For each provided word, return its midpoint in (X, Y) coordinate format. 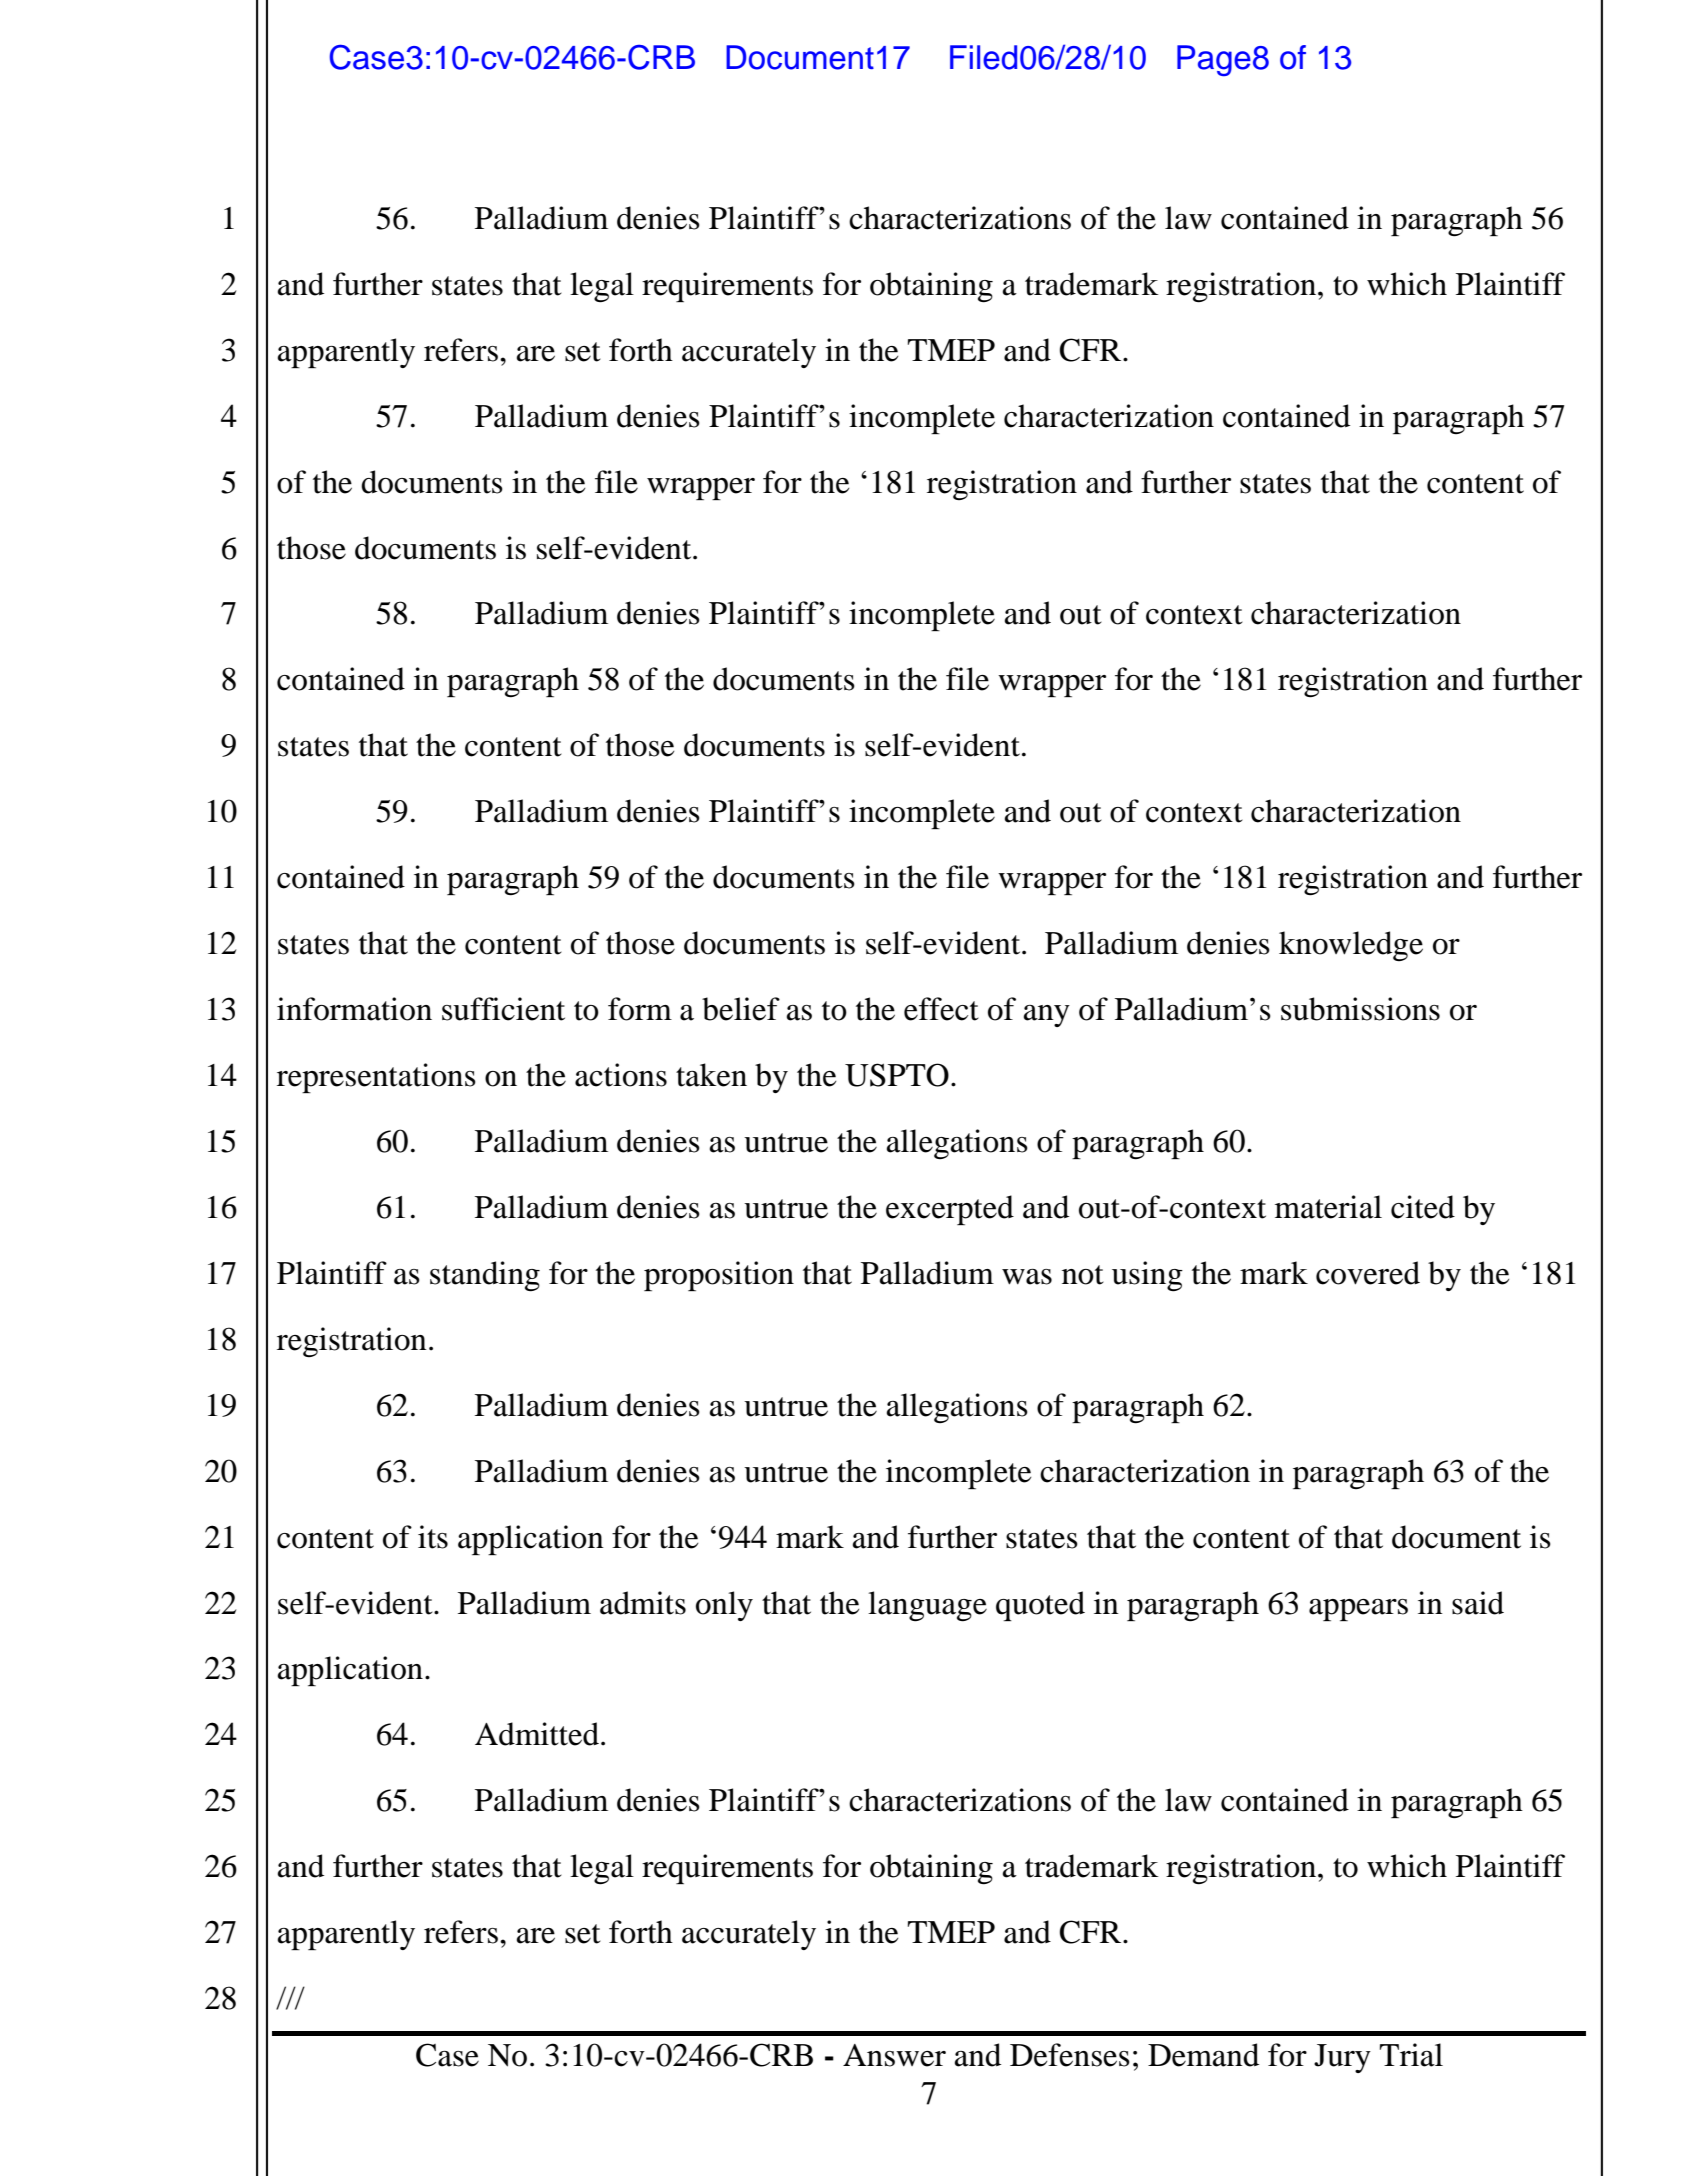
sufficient (503, 1009)
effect (941, 1009)
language (927, 1606)
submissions (1360, 1009)
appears (1358, 1610)
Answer (894, 2055)
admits (643, 1603)
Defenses (1070, 2055)
